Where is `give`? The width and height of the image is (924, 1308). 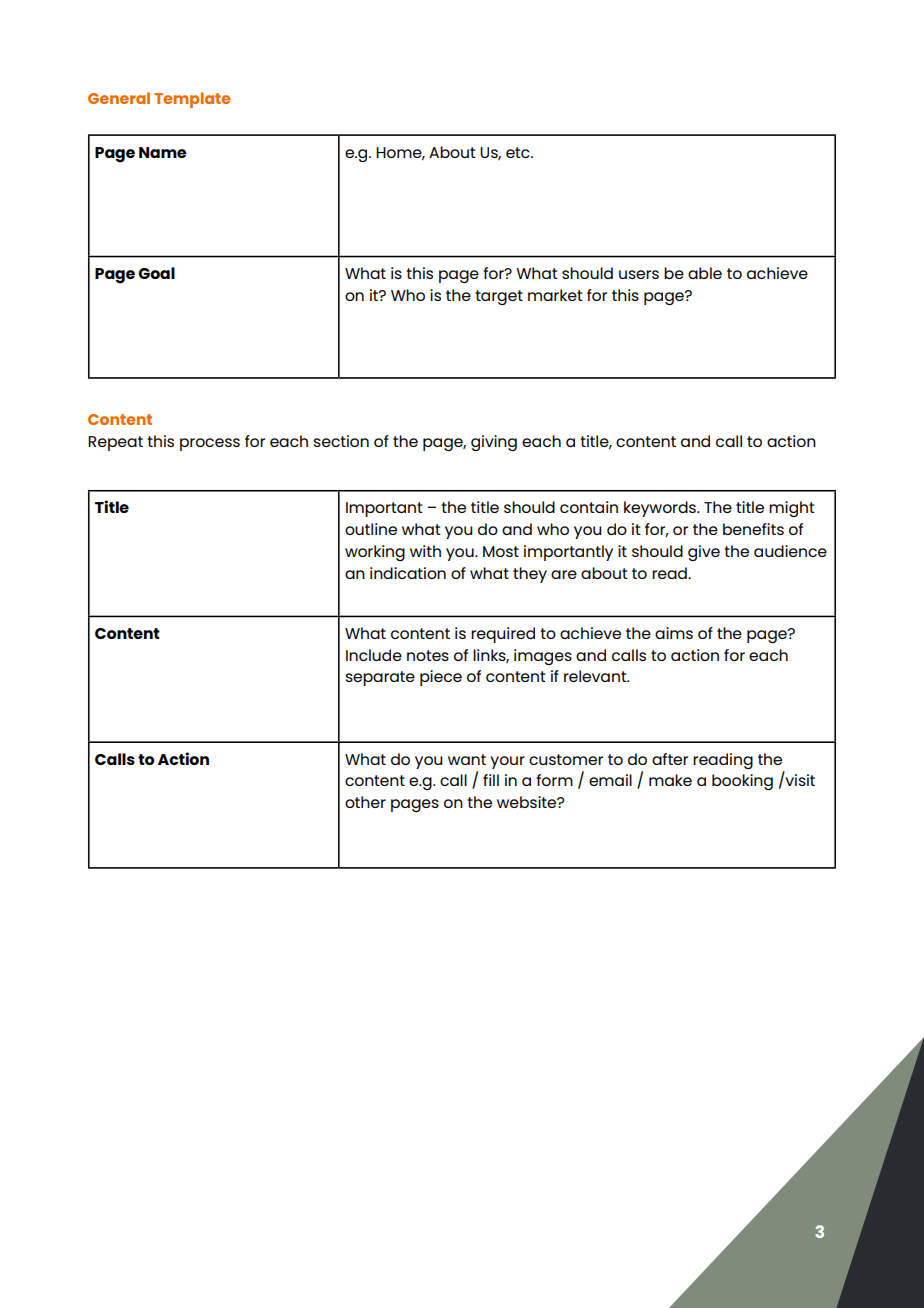
give is located at coordinates (704, 553).
